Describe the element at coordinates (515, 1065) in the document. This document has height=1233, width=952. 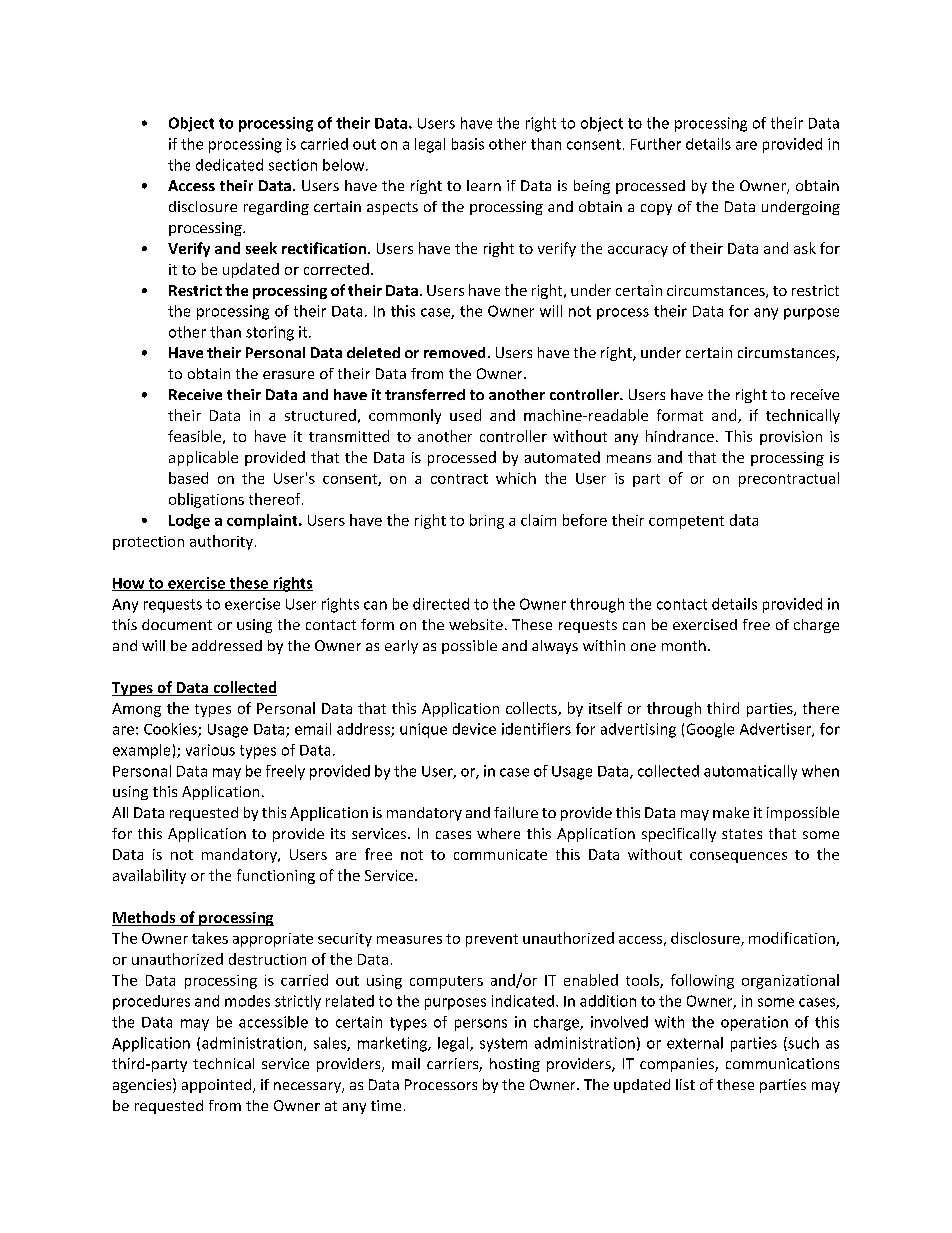
I see `hosting` at that location.
